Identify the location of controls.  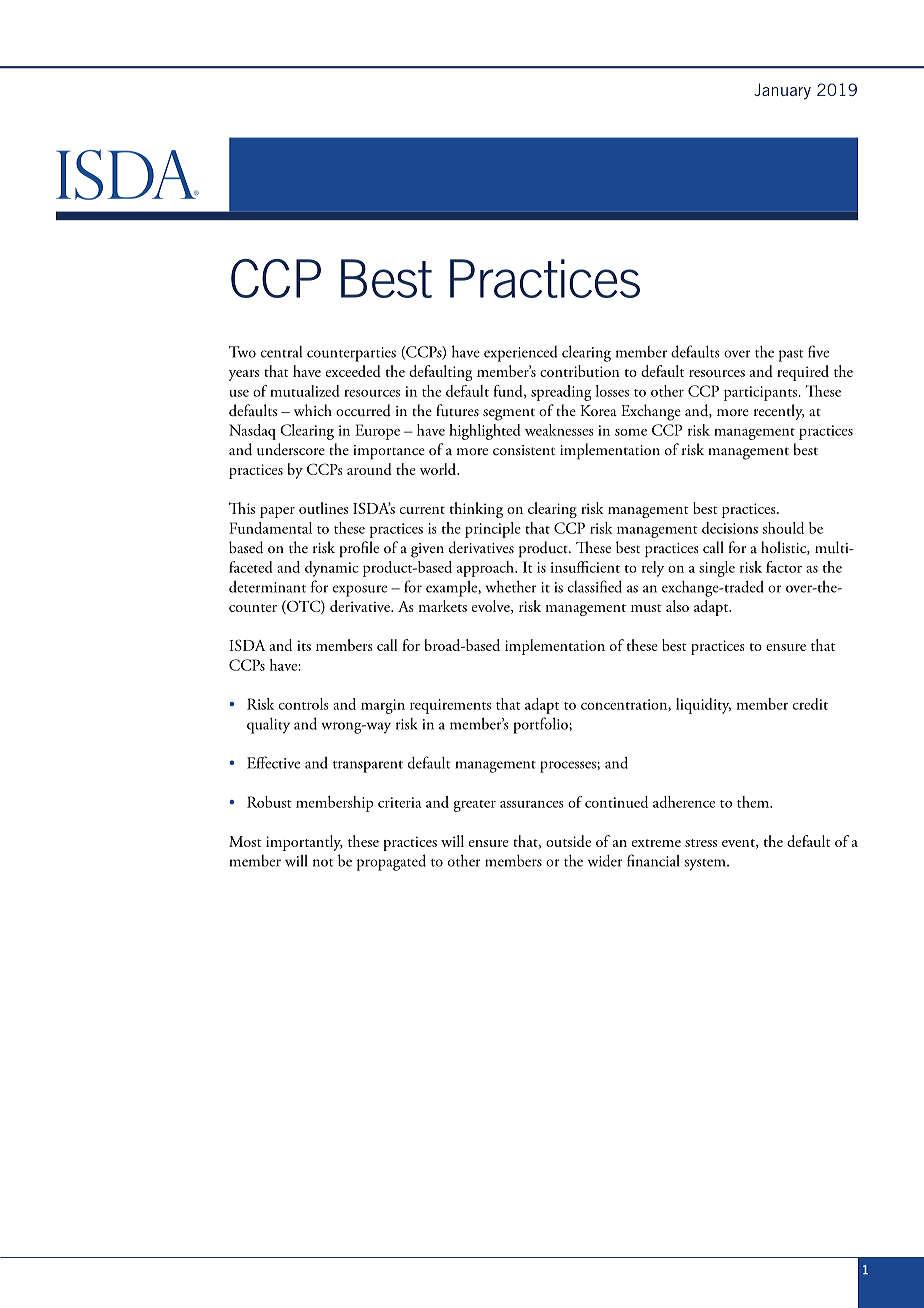
(304, 704).
